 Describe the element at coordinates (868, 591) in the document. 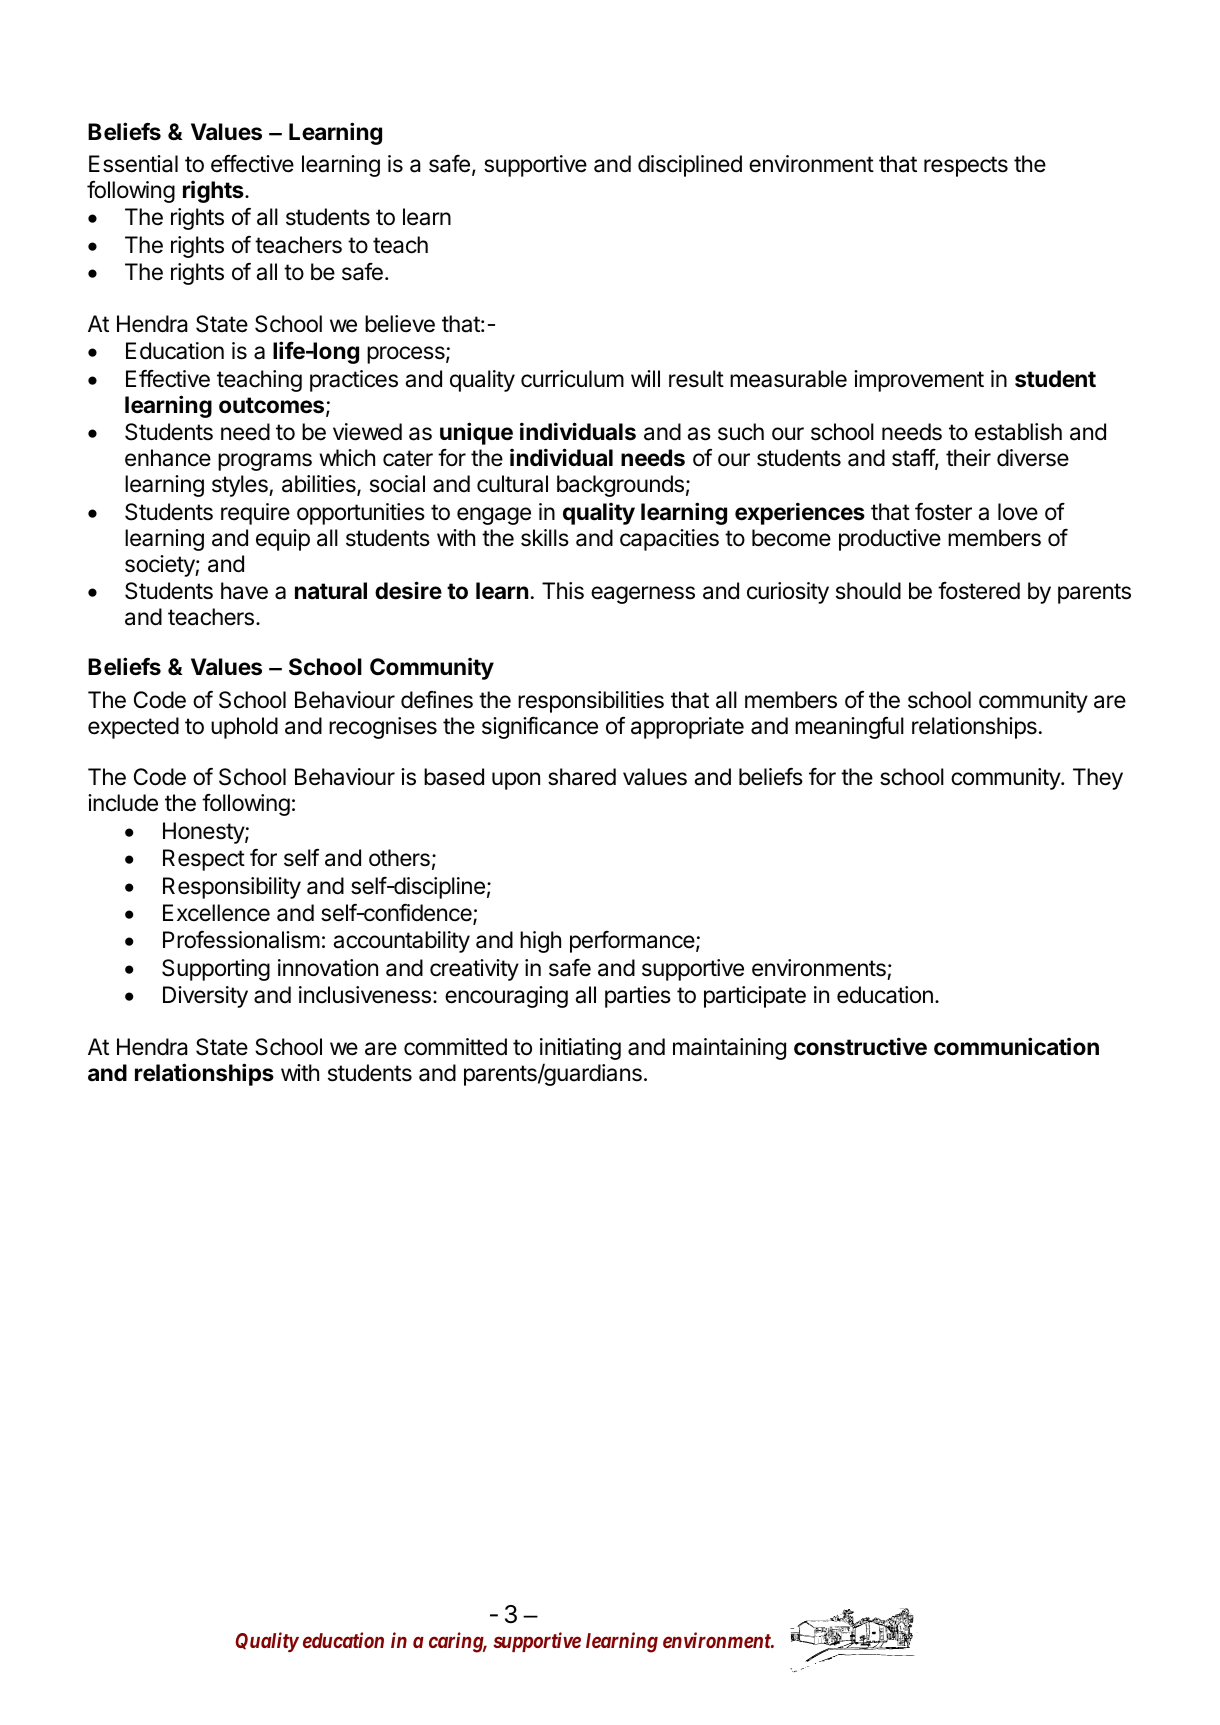

I see `should` at that location.
